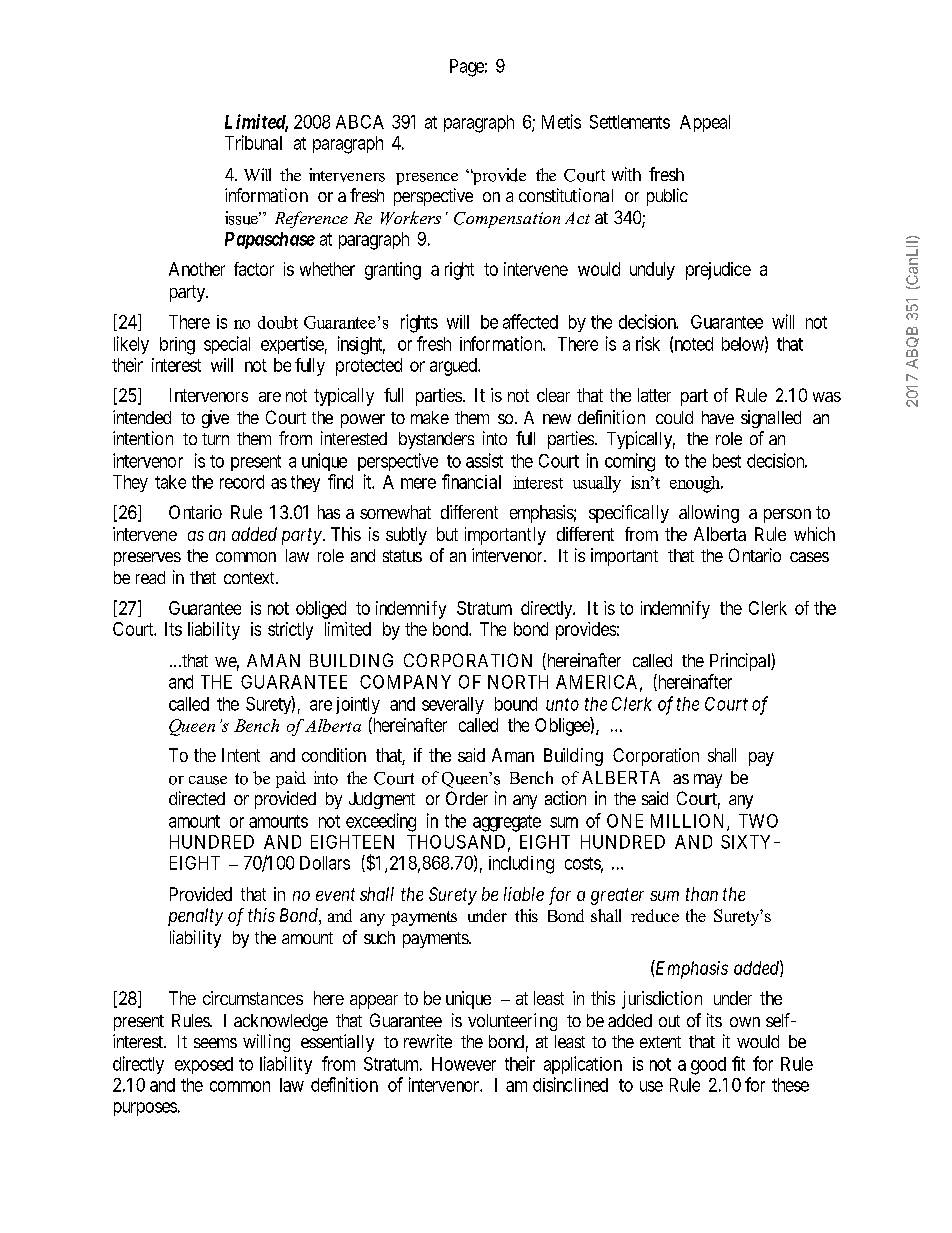  What do you see at coordinates (464, 1064) in the screenshot?
I see `However` at bounding box center [464, 1064].
